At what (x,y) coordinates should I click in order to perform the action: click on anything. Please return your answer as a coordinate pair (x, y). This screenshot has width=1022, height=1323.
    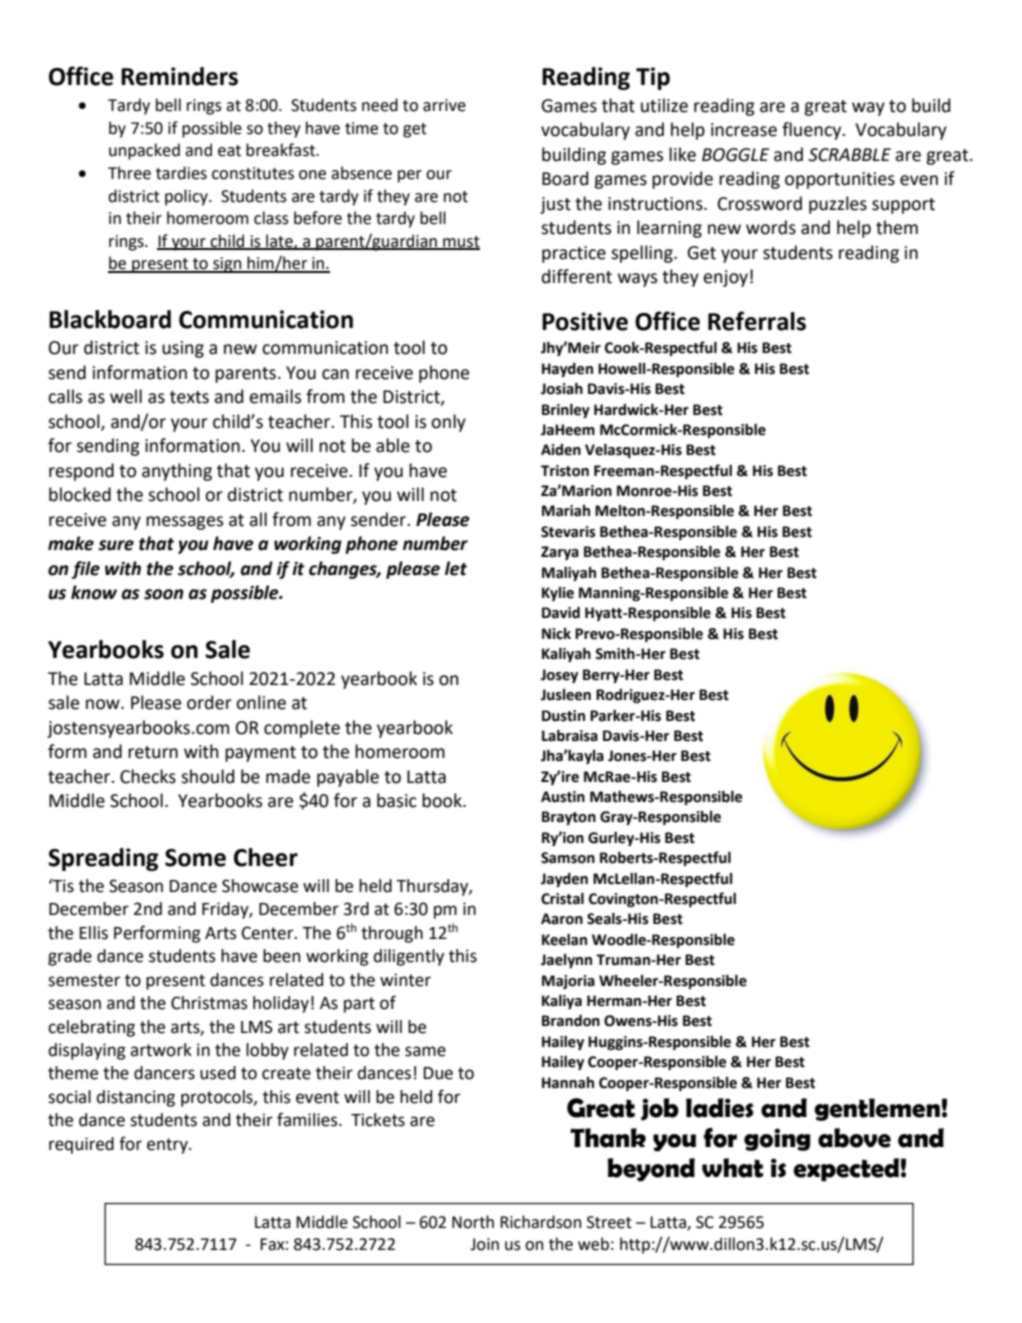
    Looking at the image, I should click on (177, 472).
